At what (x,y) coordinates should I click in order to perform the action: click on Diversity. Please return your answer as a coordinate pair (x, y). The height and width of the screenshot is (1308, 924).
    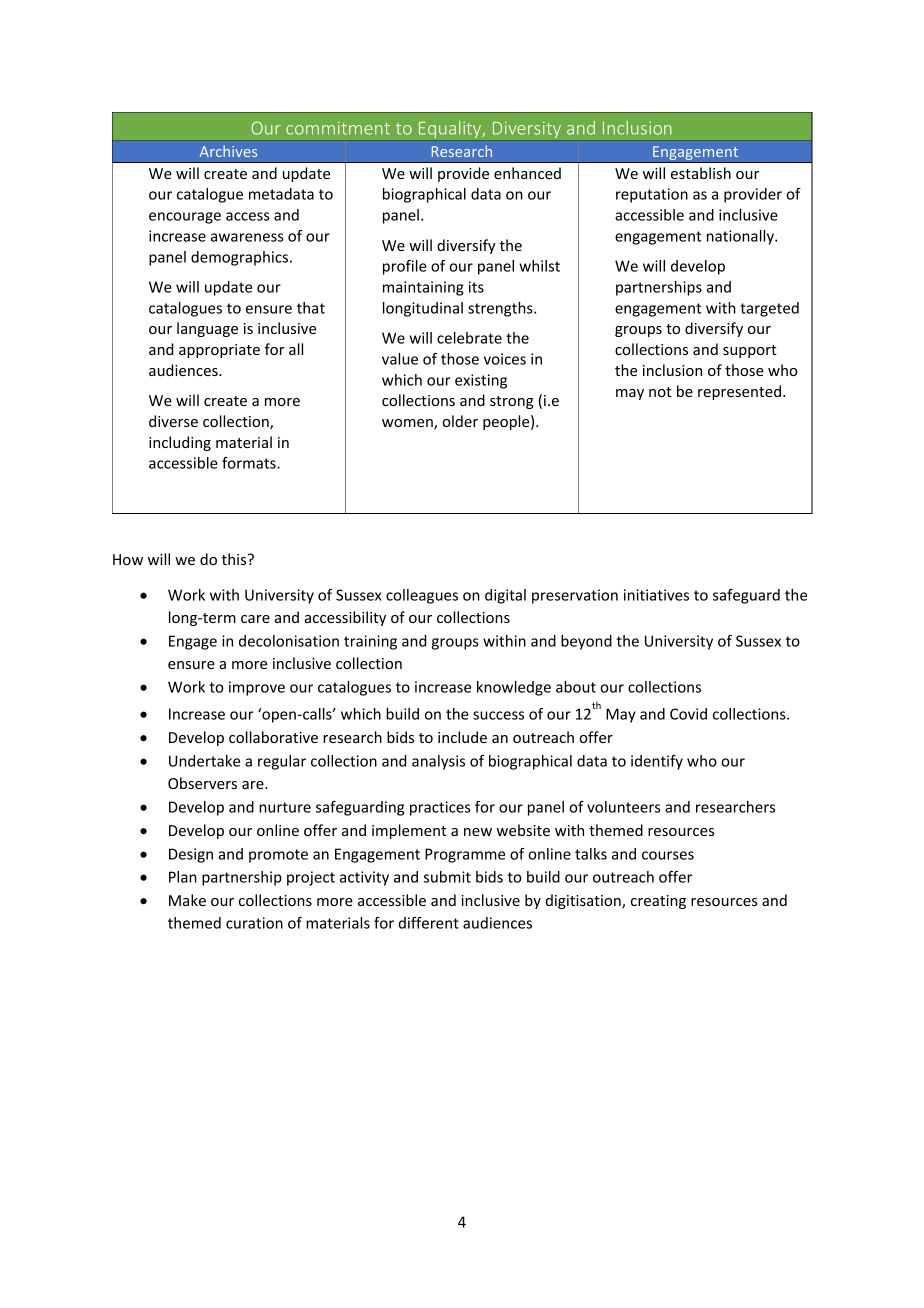
    Looking at the image, I should click on (527, 131).
